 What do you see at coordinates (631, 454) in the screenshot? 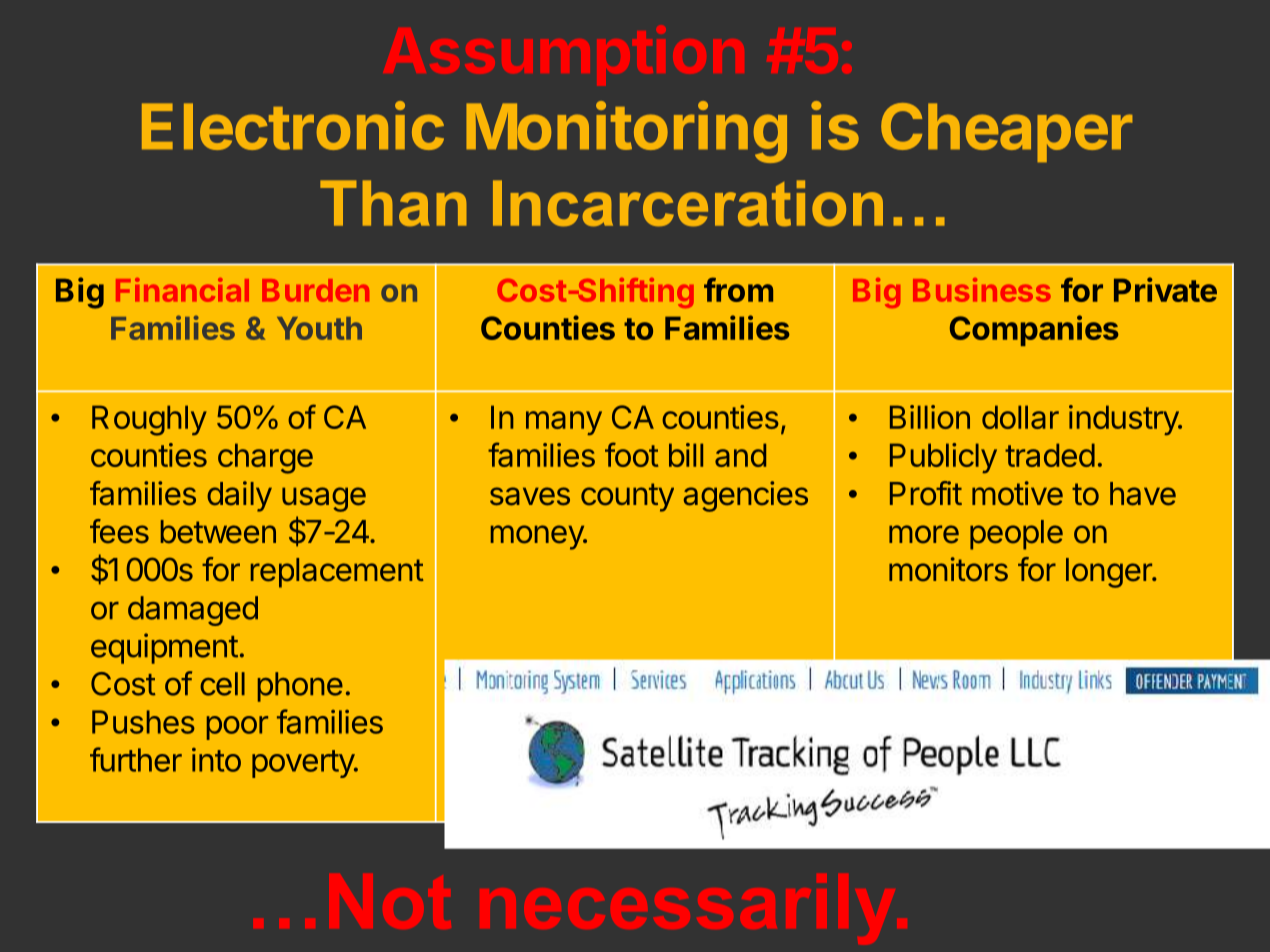
I see `foot` at bounding box center [631, 454].
